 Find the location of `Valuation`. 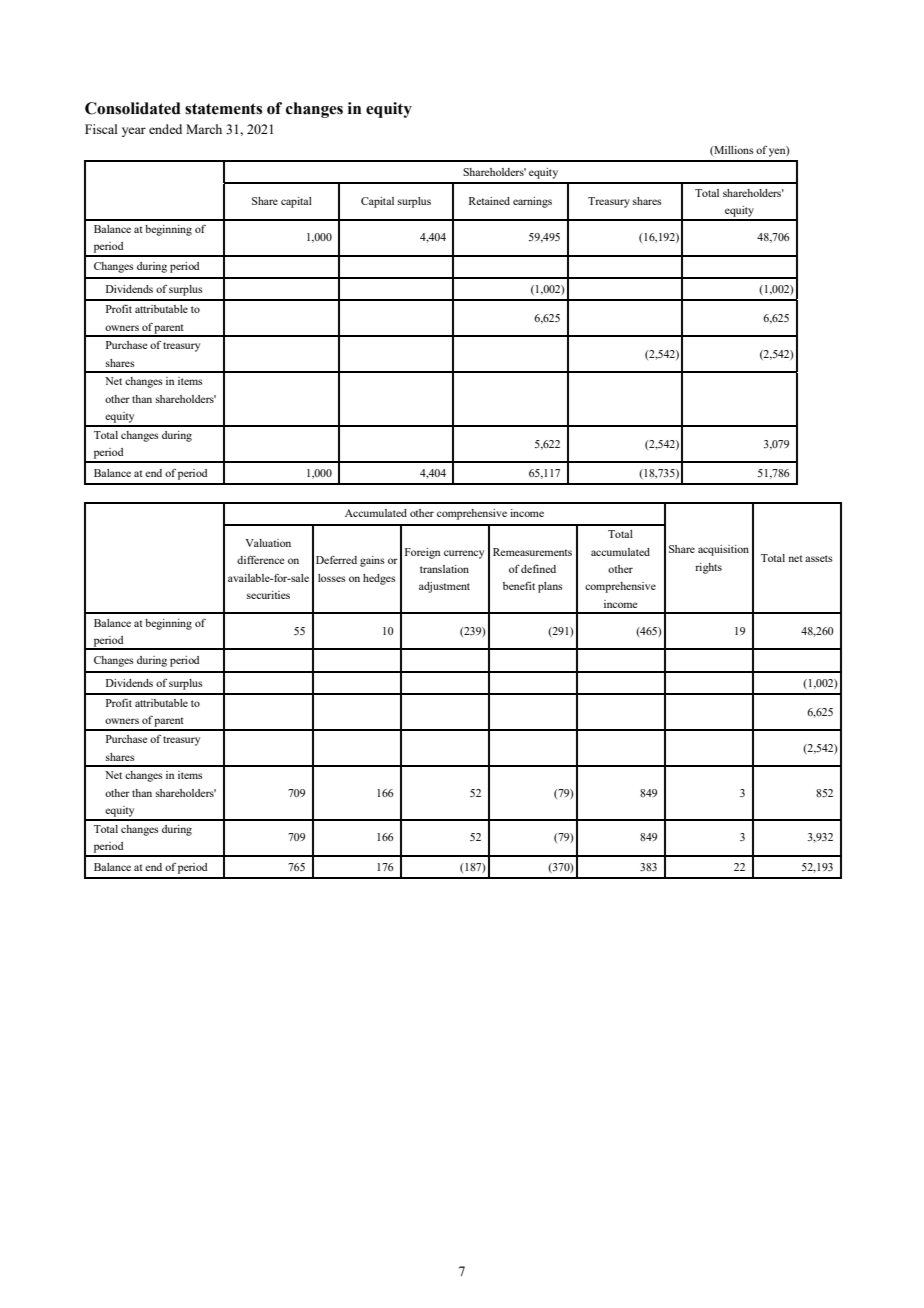

Valuation is located at coordinates (268, 543).
